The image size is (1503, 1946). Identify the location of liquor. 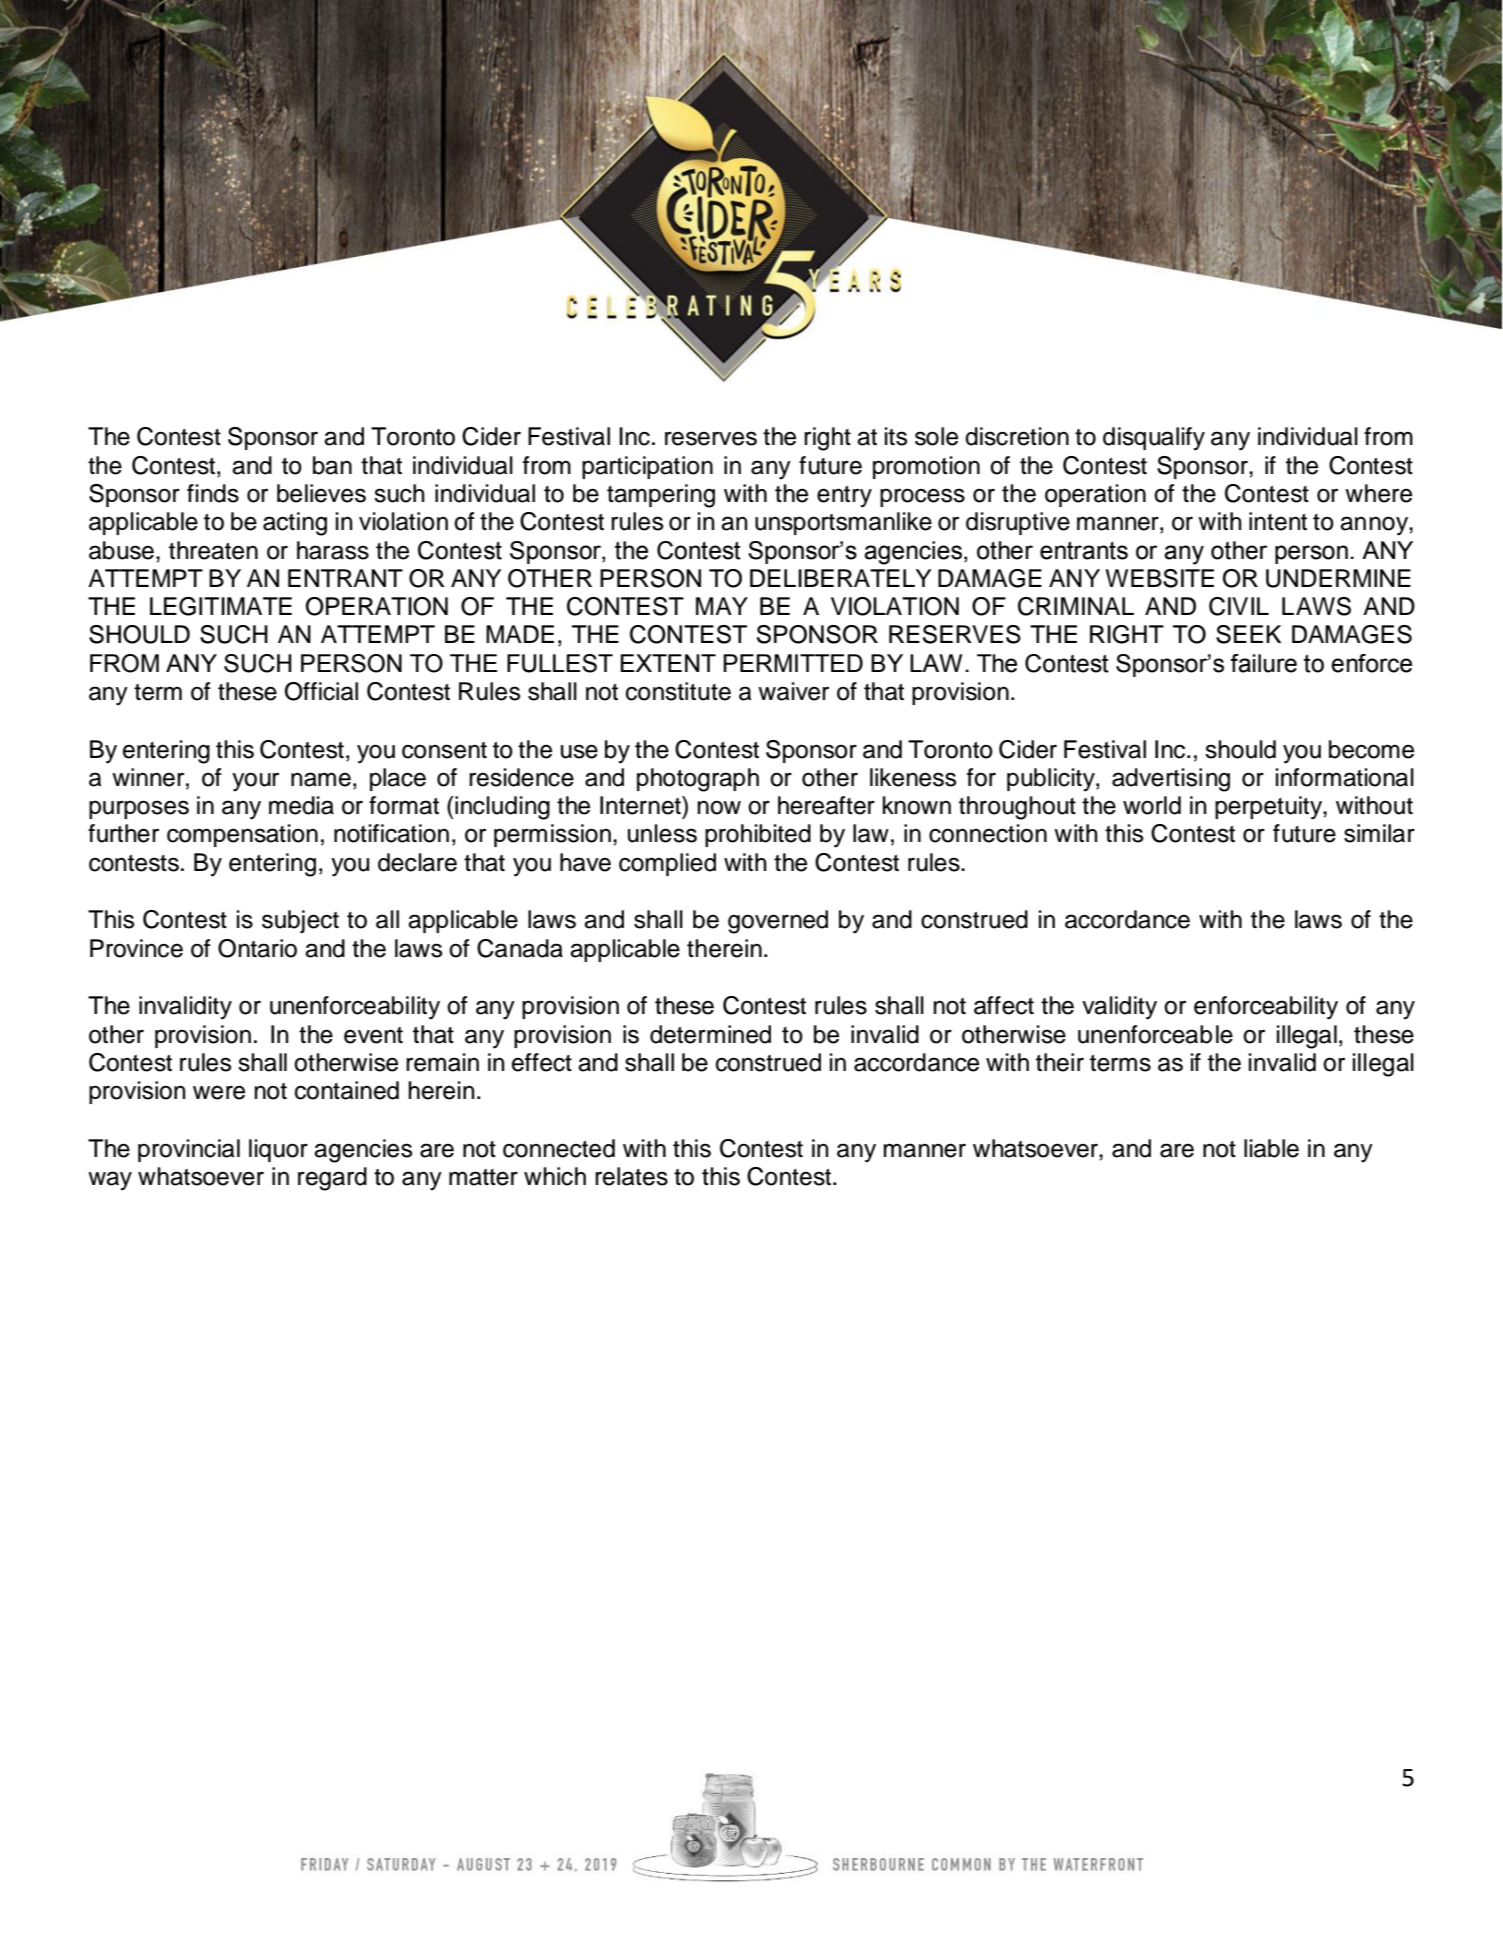
(278, 1150).
